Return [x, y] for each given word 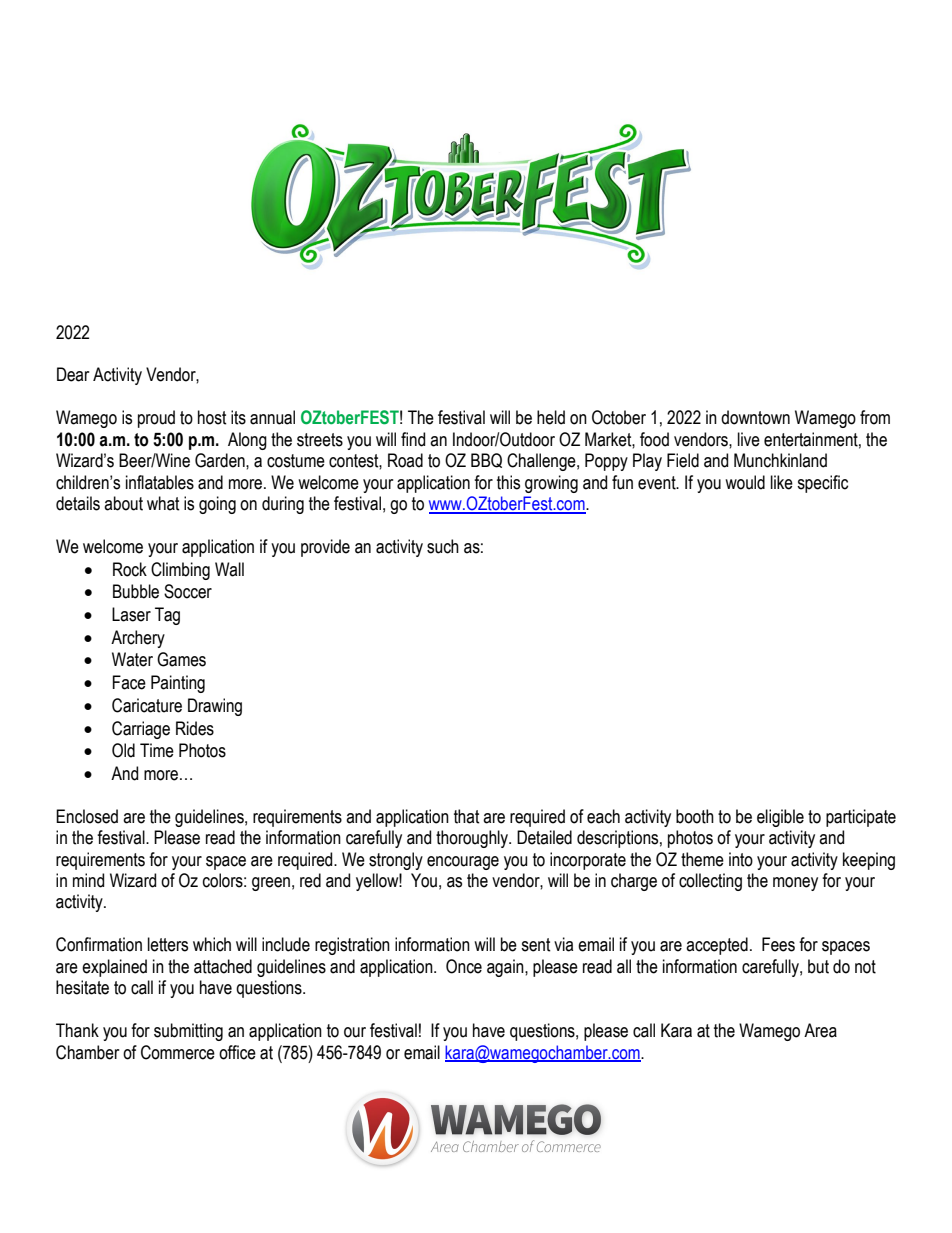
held [551, 417]
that [467, 816]
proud [156, 419]
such [443, 546]
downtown [755, 417]
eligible [780, 818]
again [506, 968]
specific [822, 484]
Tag [167, 616]
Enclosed [87, 816]
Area [820, 1030]
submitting [188, 1032]
